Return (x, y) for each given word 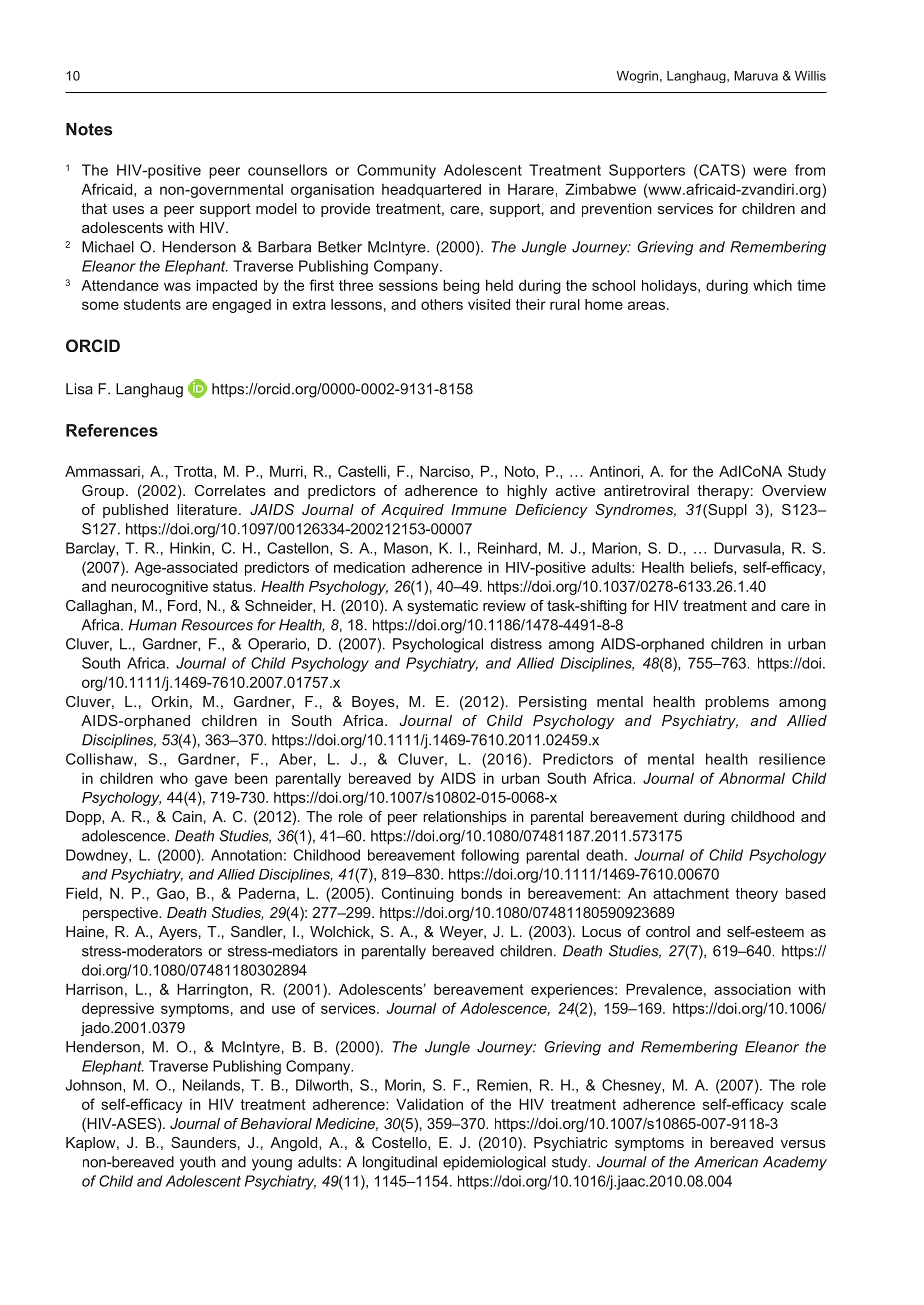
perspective (121, 914)
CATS (719, 170)
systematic (442, 607)
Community (396, 171)
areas (646, 305)
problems (737, 703)
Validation (429, 1104)
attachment (691, 893)
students (152, 304)
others (442, 304)
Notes (89, 129)
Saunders (203, 1142)
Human (153, 625)
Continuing (418, 894)
